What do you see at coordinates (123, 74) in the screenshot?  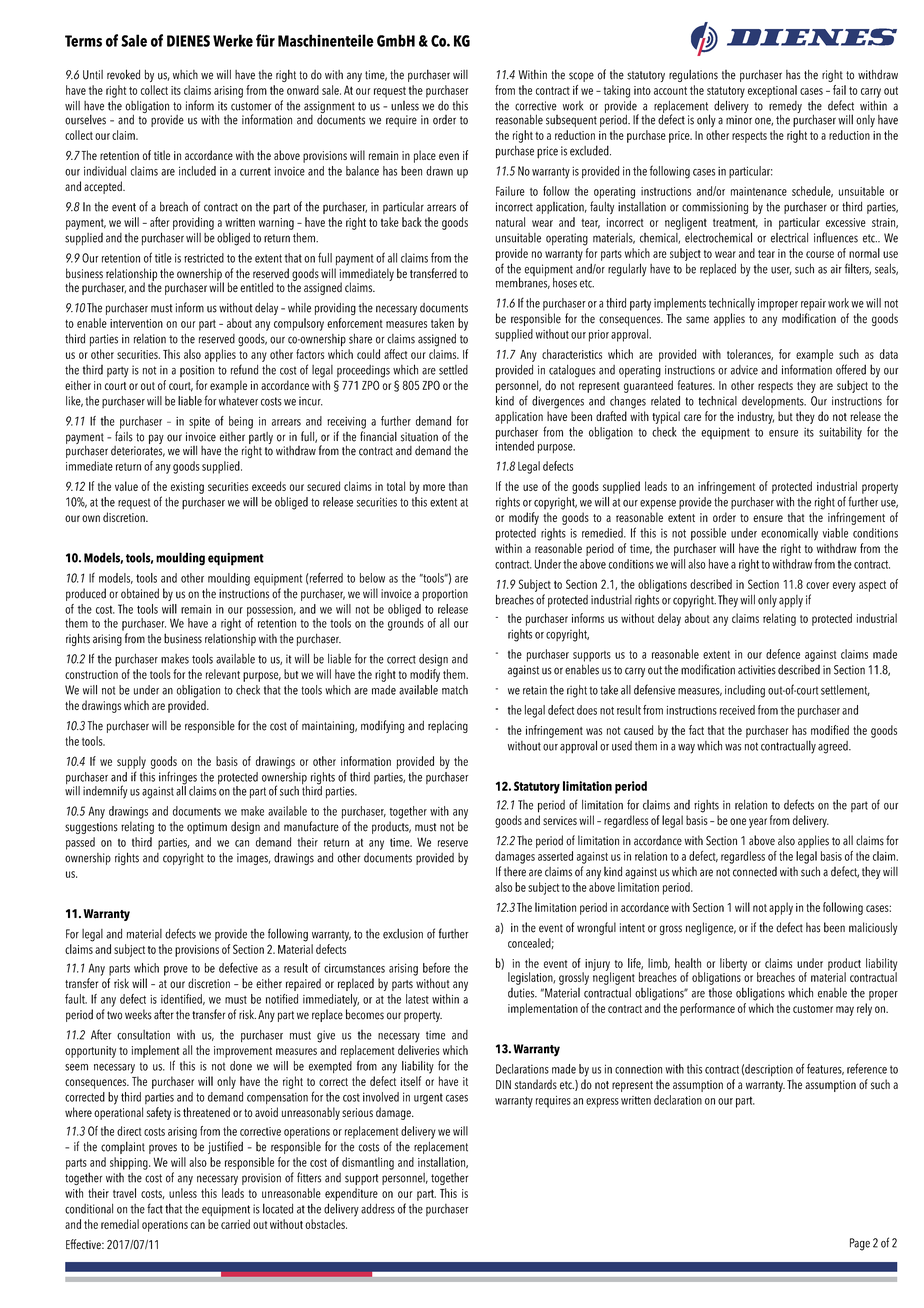 I see `revoked` at bounding box center [123, 74].
